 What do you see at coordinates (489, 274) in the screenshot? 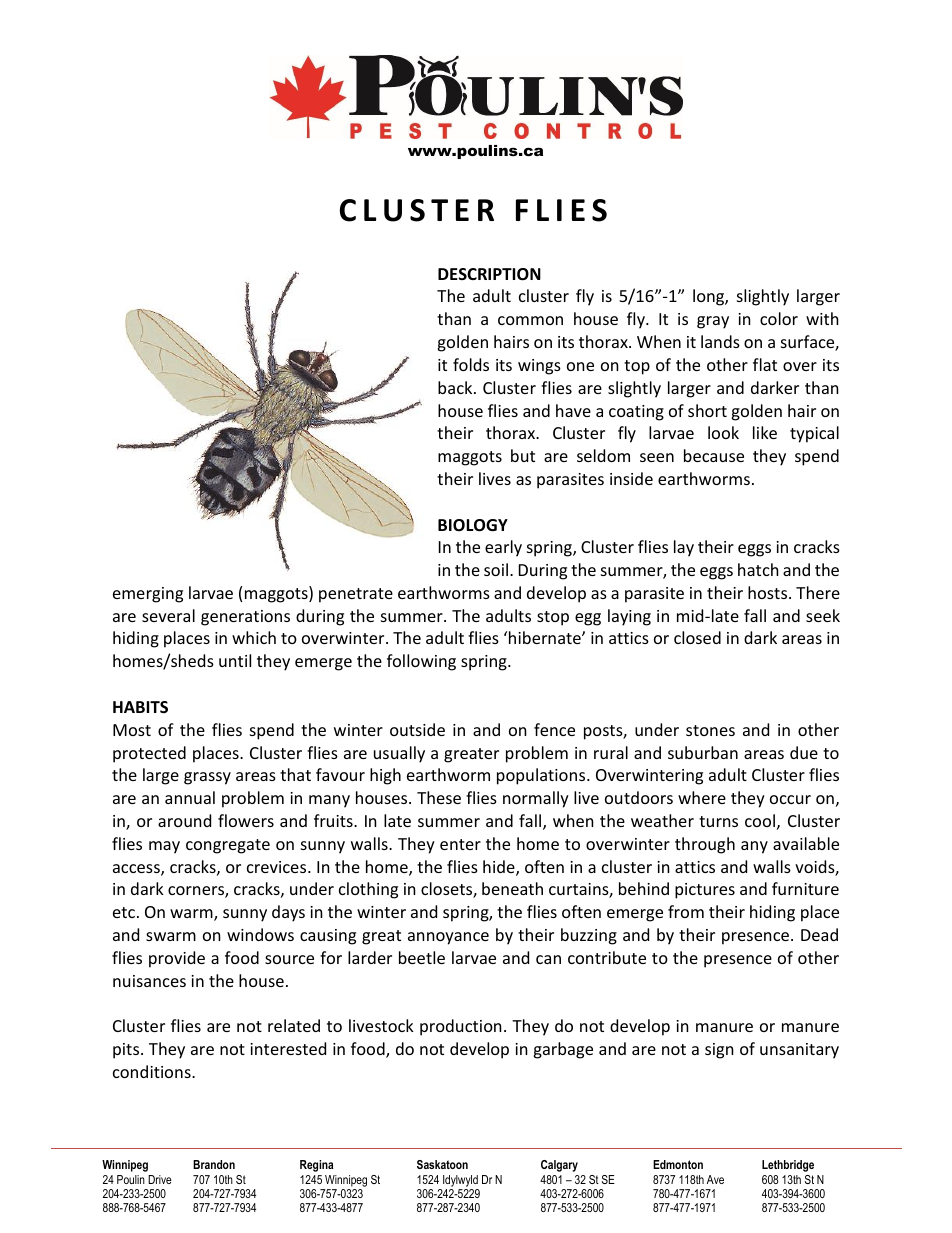
I see `DESCRIPTION` at bounding box center [489, 274].
